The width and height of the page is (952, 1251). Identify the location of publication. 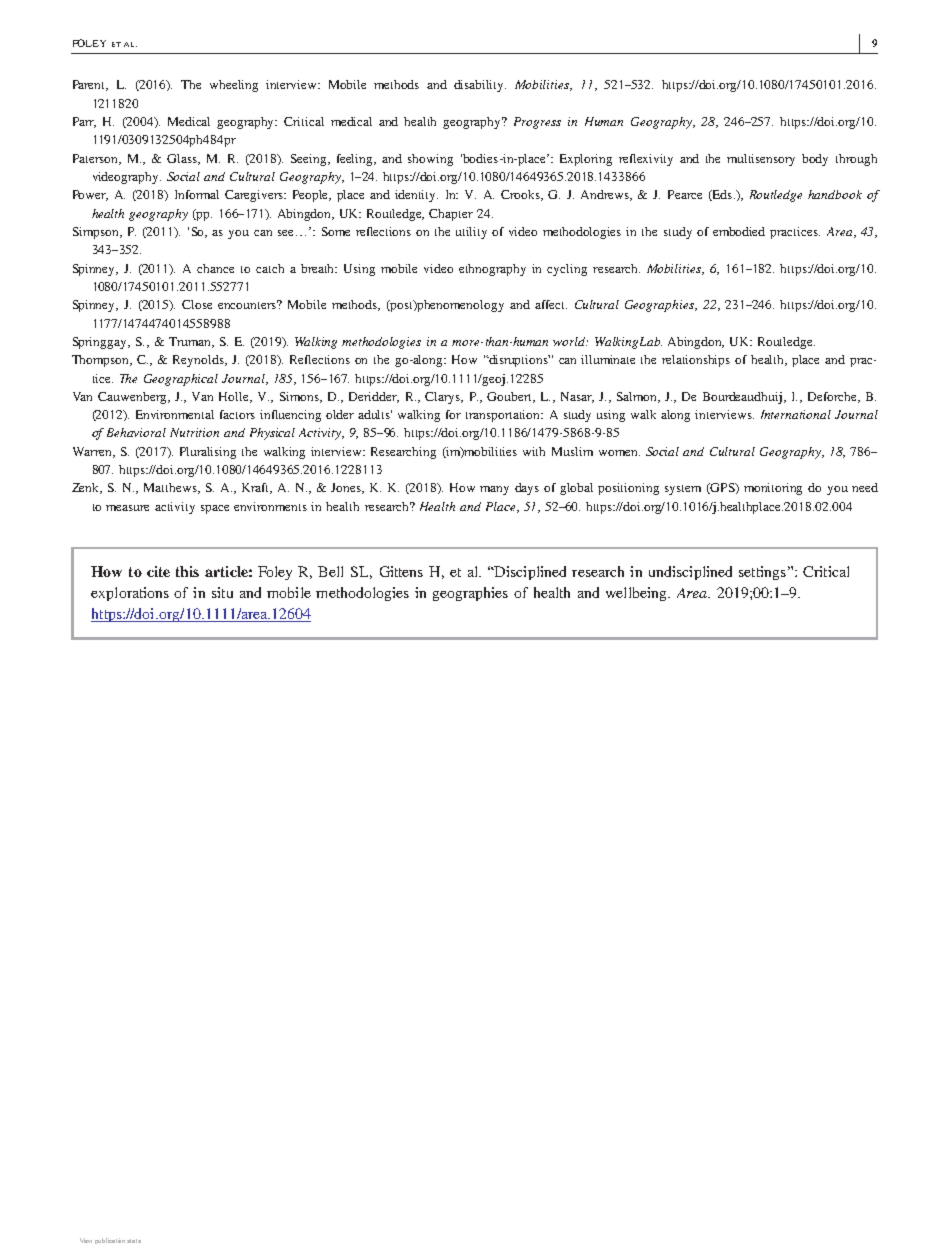
(110, 1241).
